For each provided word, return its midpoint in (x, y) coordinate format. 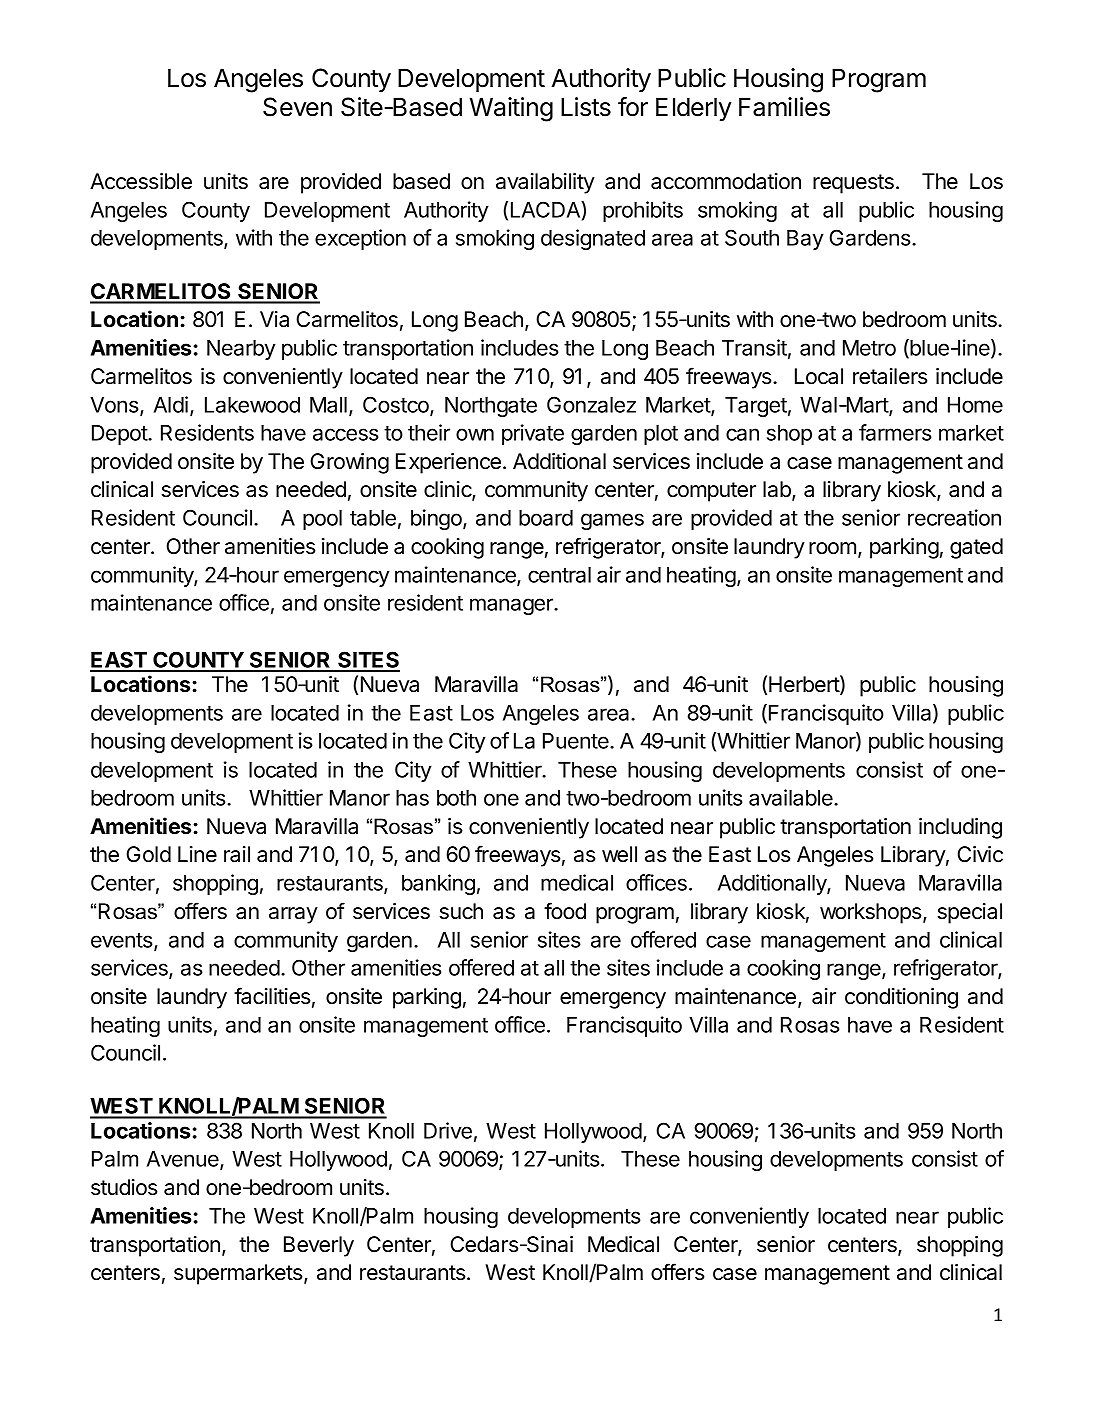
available (792, 797)
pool (322, 520)
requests (853, 184)
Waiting (511, 109)
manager (512, 606)
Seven (297, 107)
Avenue (184, 1160)
